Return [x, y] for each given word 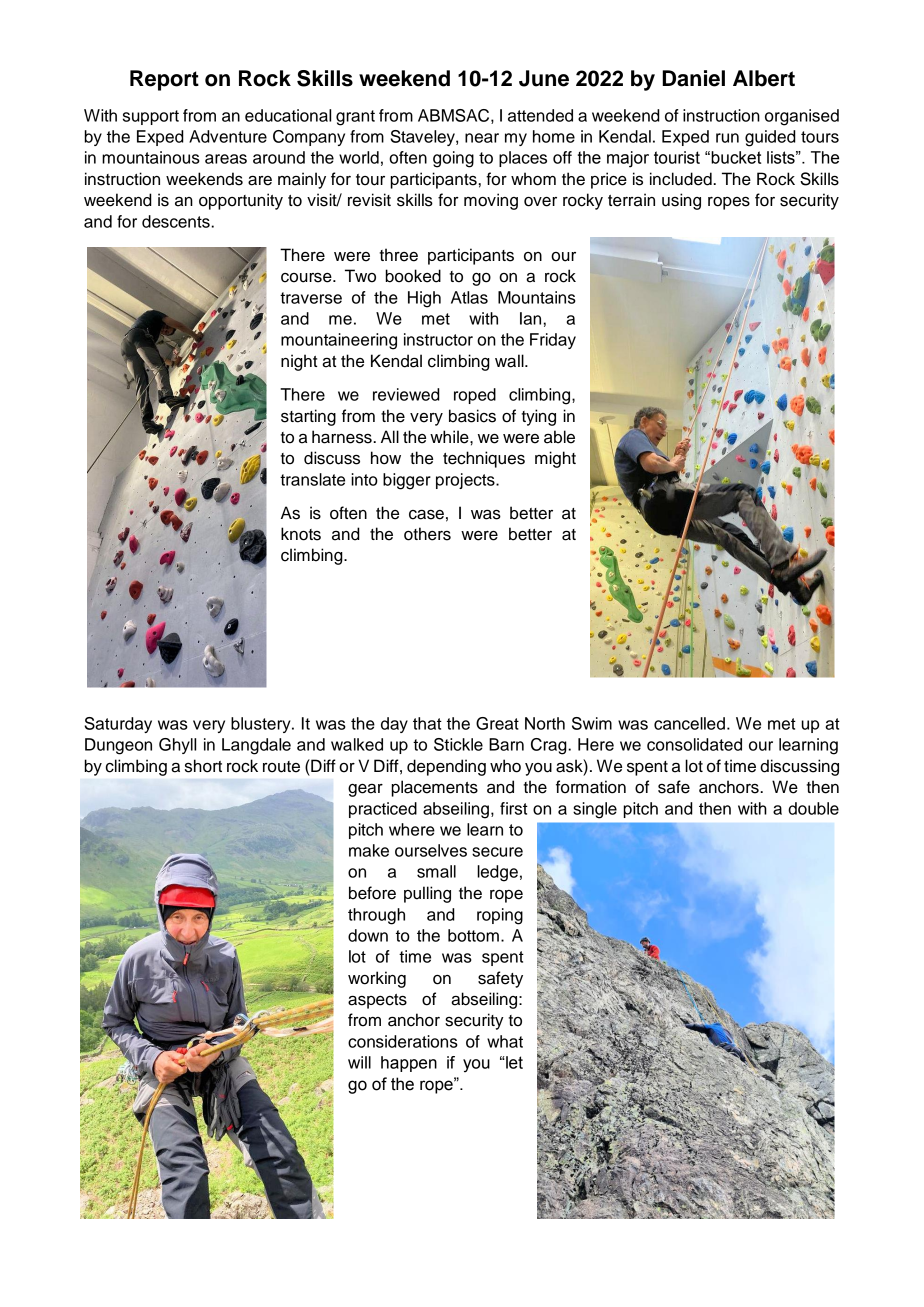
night [299, 362]
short [203, 766]
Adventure [228, 136]
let [513, 1062]
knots [301, 534]
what [505, 1041]
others [427, 534]
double [813, 808]
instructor [438, 339]
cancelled [689, 723]
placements [434, 788]
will [359, 1062]
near [482, 138]
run [727, 138]
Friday [553, 341]
